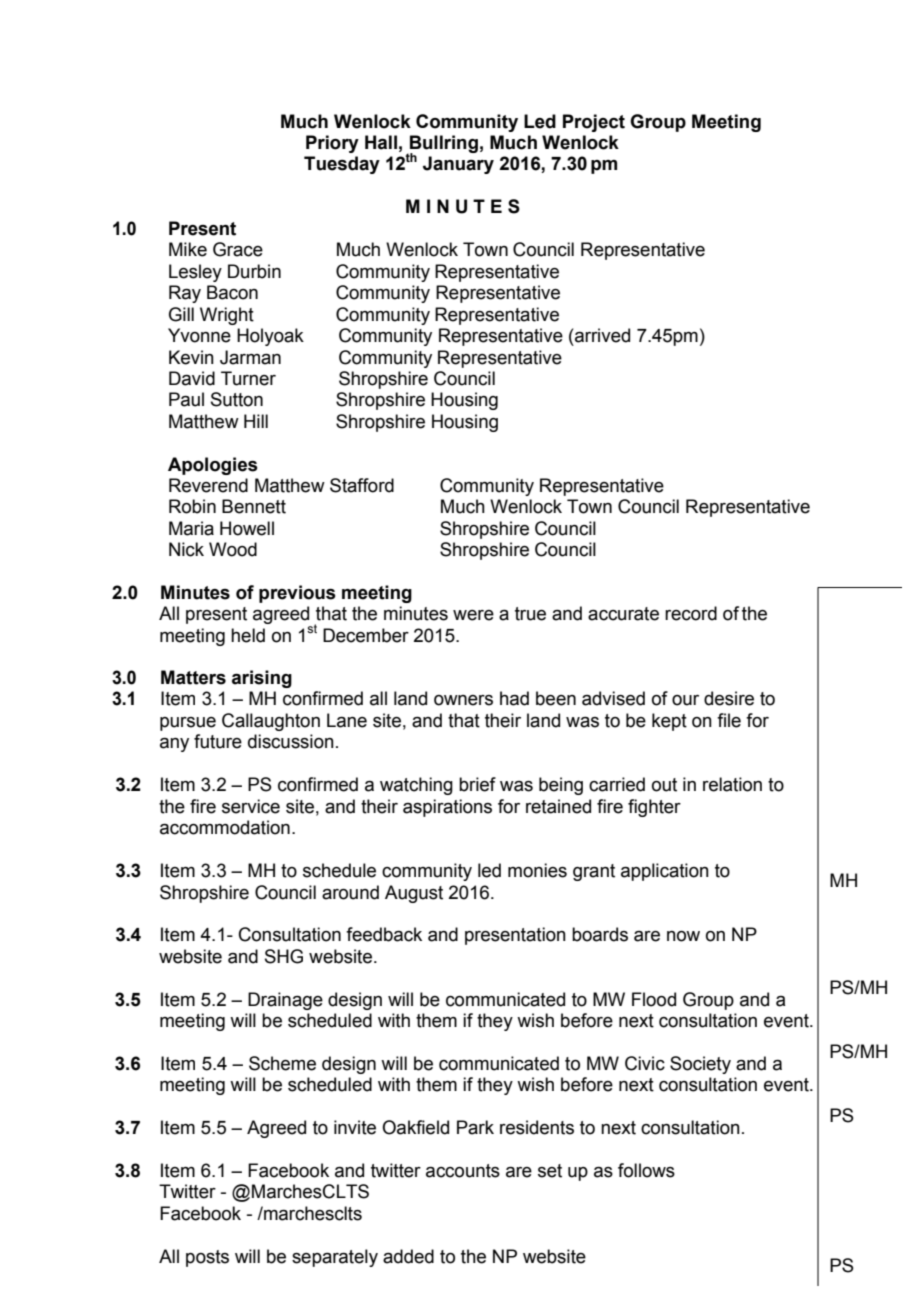  I want to click on posts, so click(207, 1258).
